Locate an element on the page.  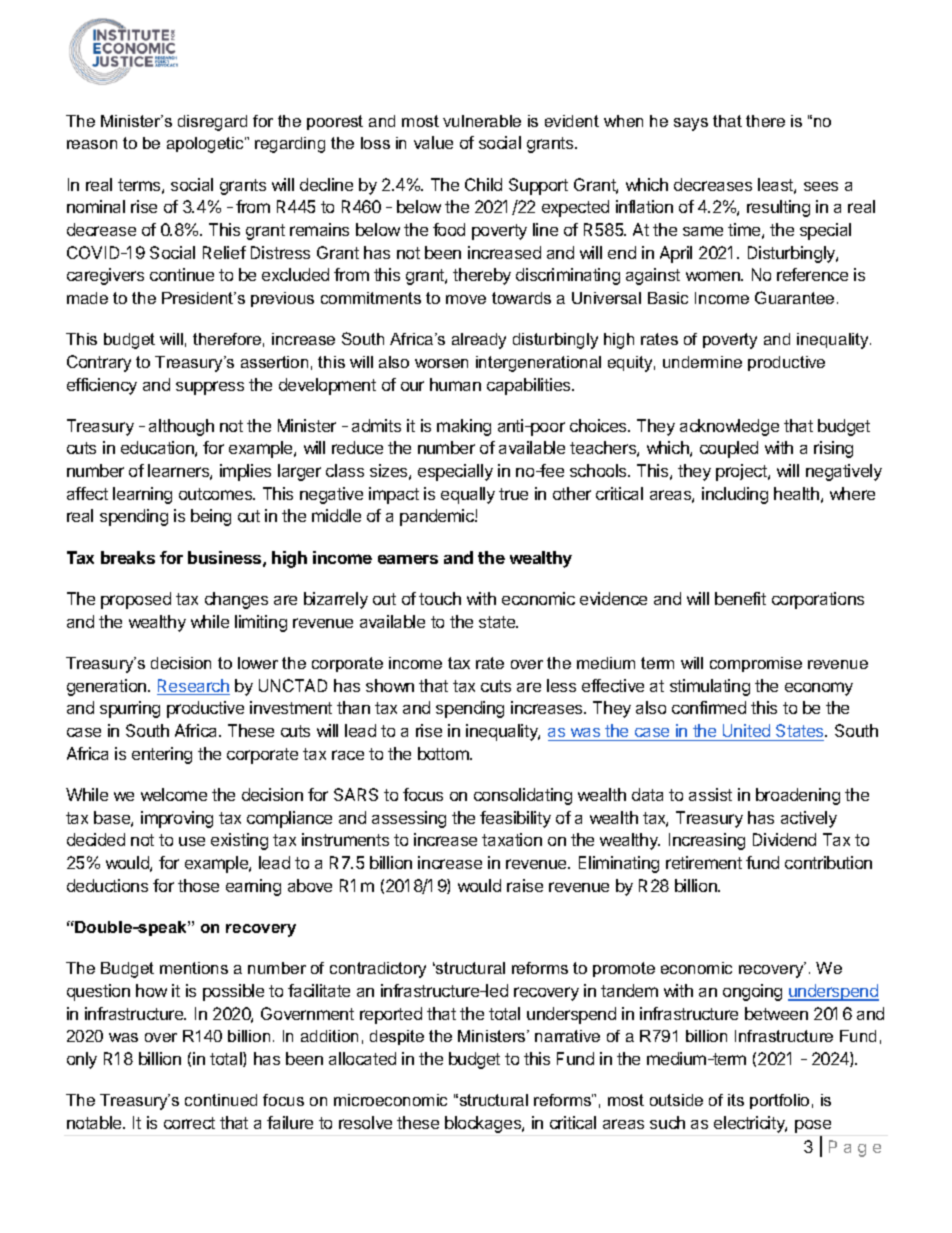
despite is located at coordinates (397, 1037).
